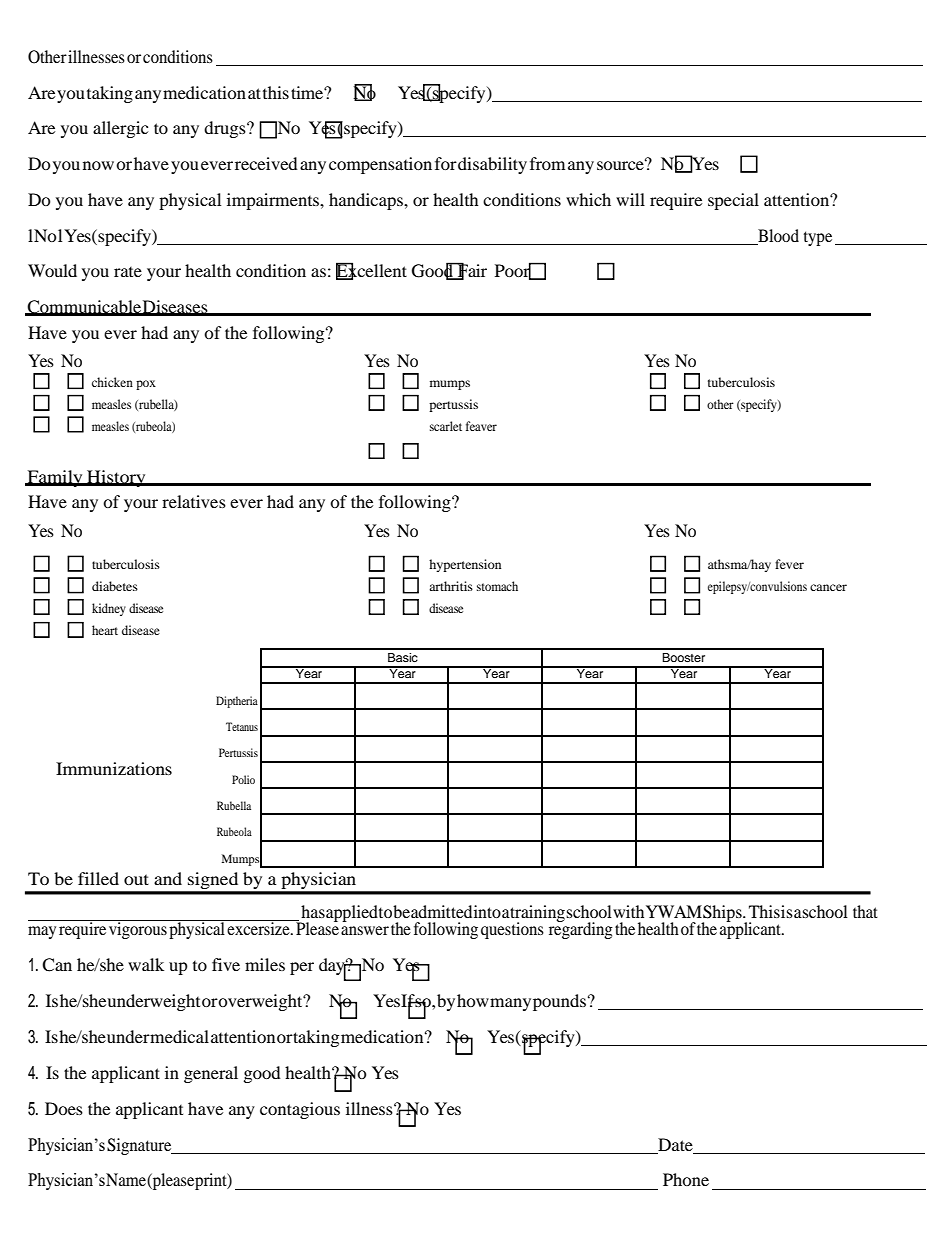 This screenshot has height=1233, width=952. Describe the element at coordinates (98, 878) in the screenshot. I see `filled` at that location.
